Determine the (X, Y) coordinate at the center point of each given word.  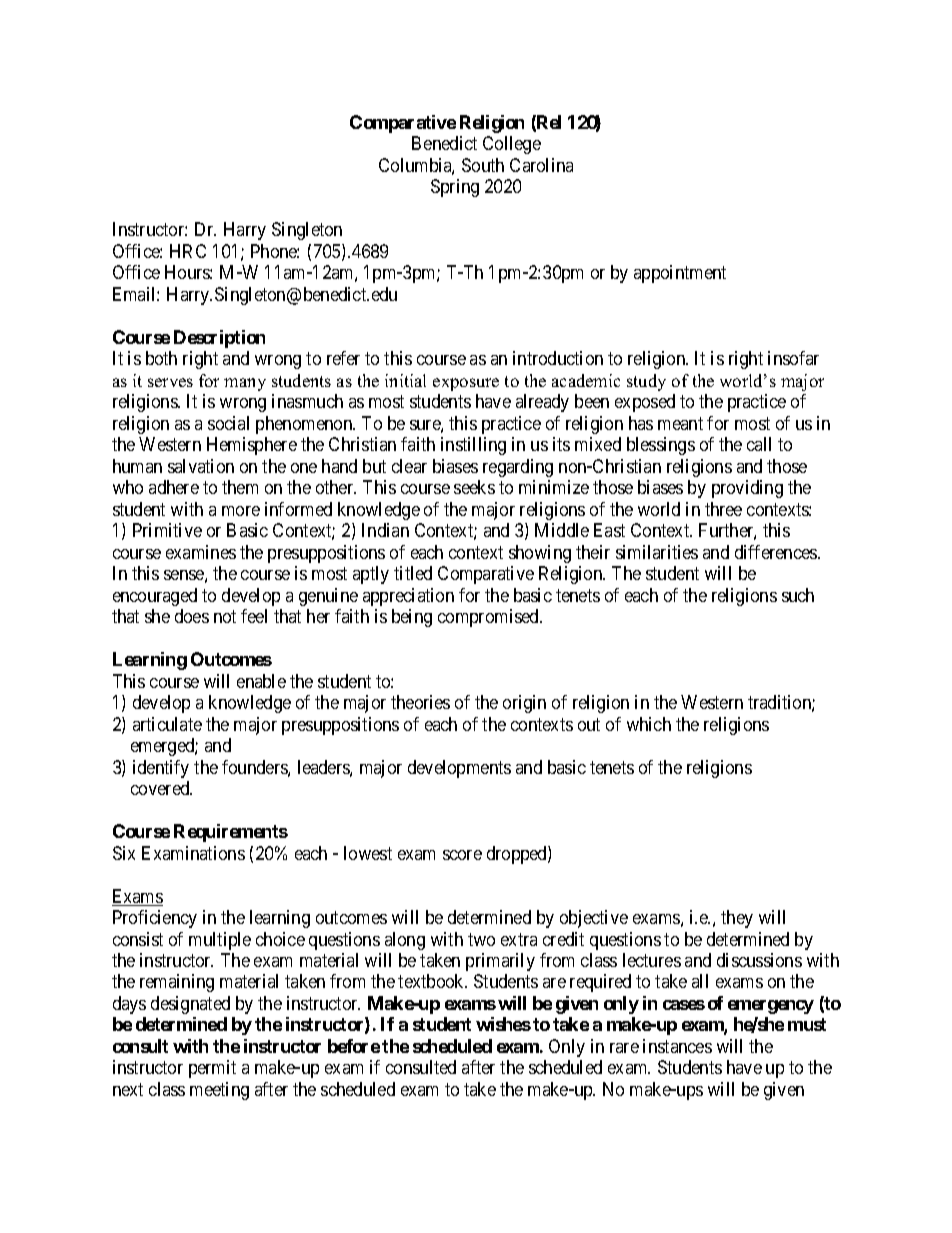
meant (680, 423)
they (737, 919)
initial (405, 380)
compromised (489, 618)
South (483, 165)
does (192, 616)
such (798, 595)
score (462, 855)
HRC (188, 251)
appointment (680, 274)
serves (170, 382)
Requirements (231, 833)
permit (212, 1069)
